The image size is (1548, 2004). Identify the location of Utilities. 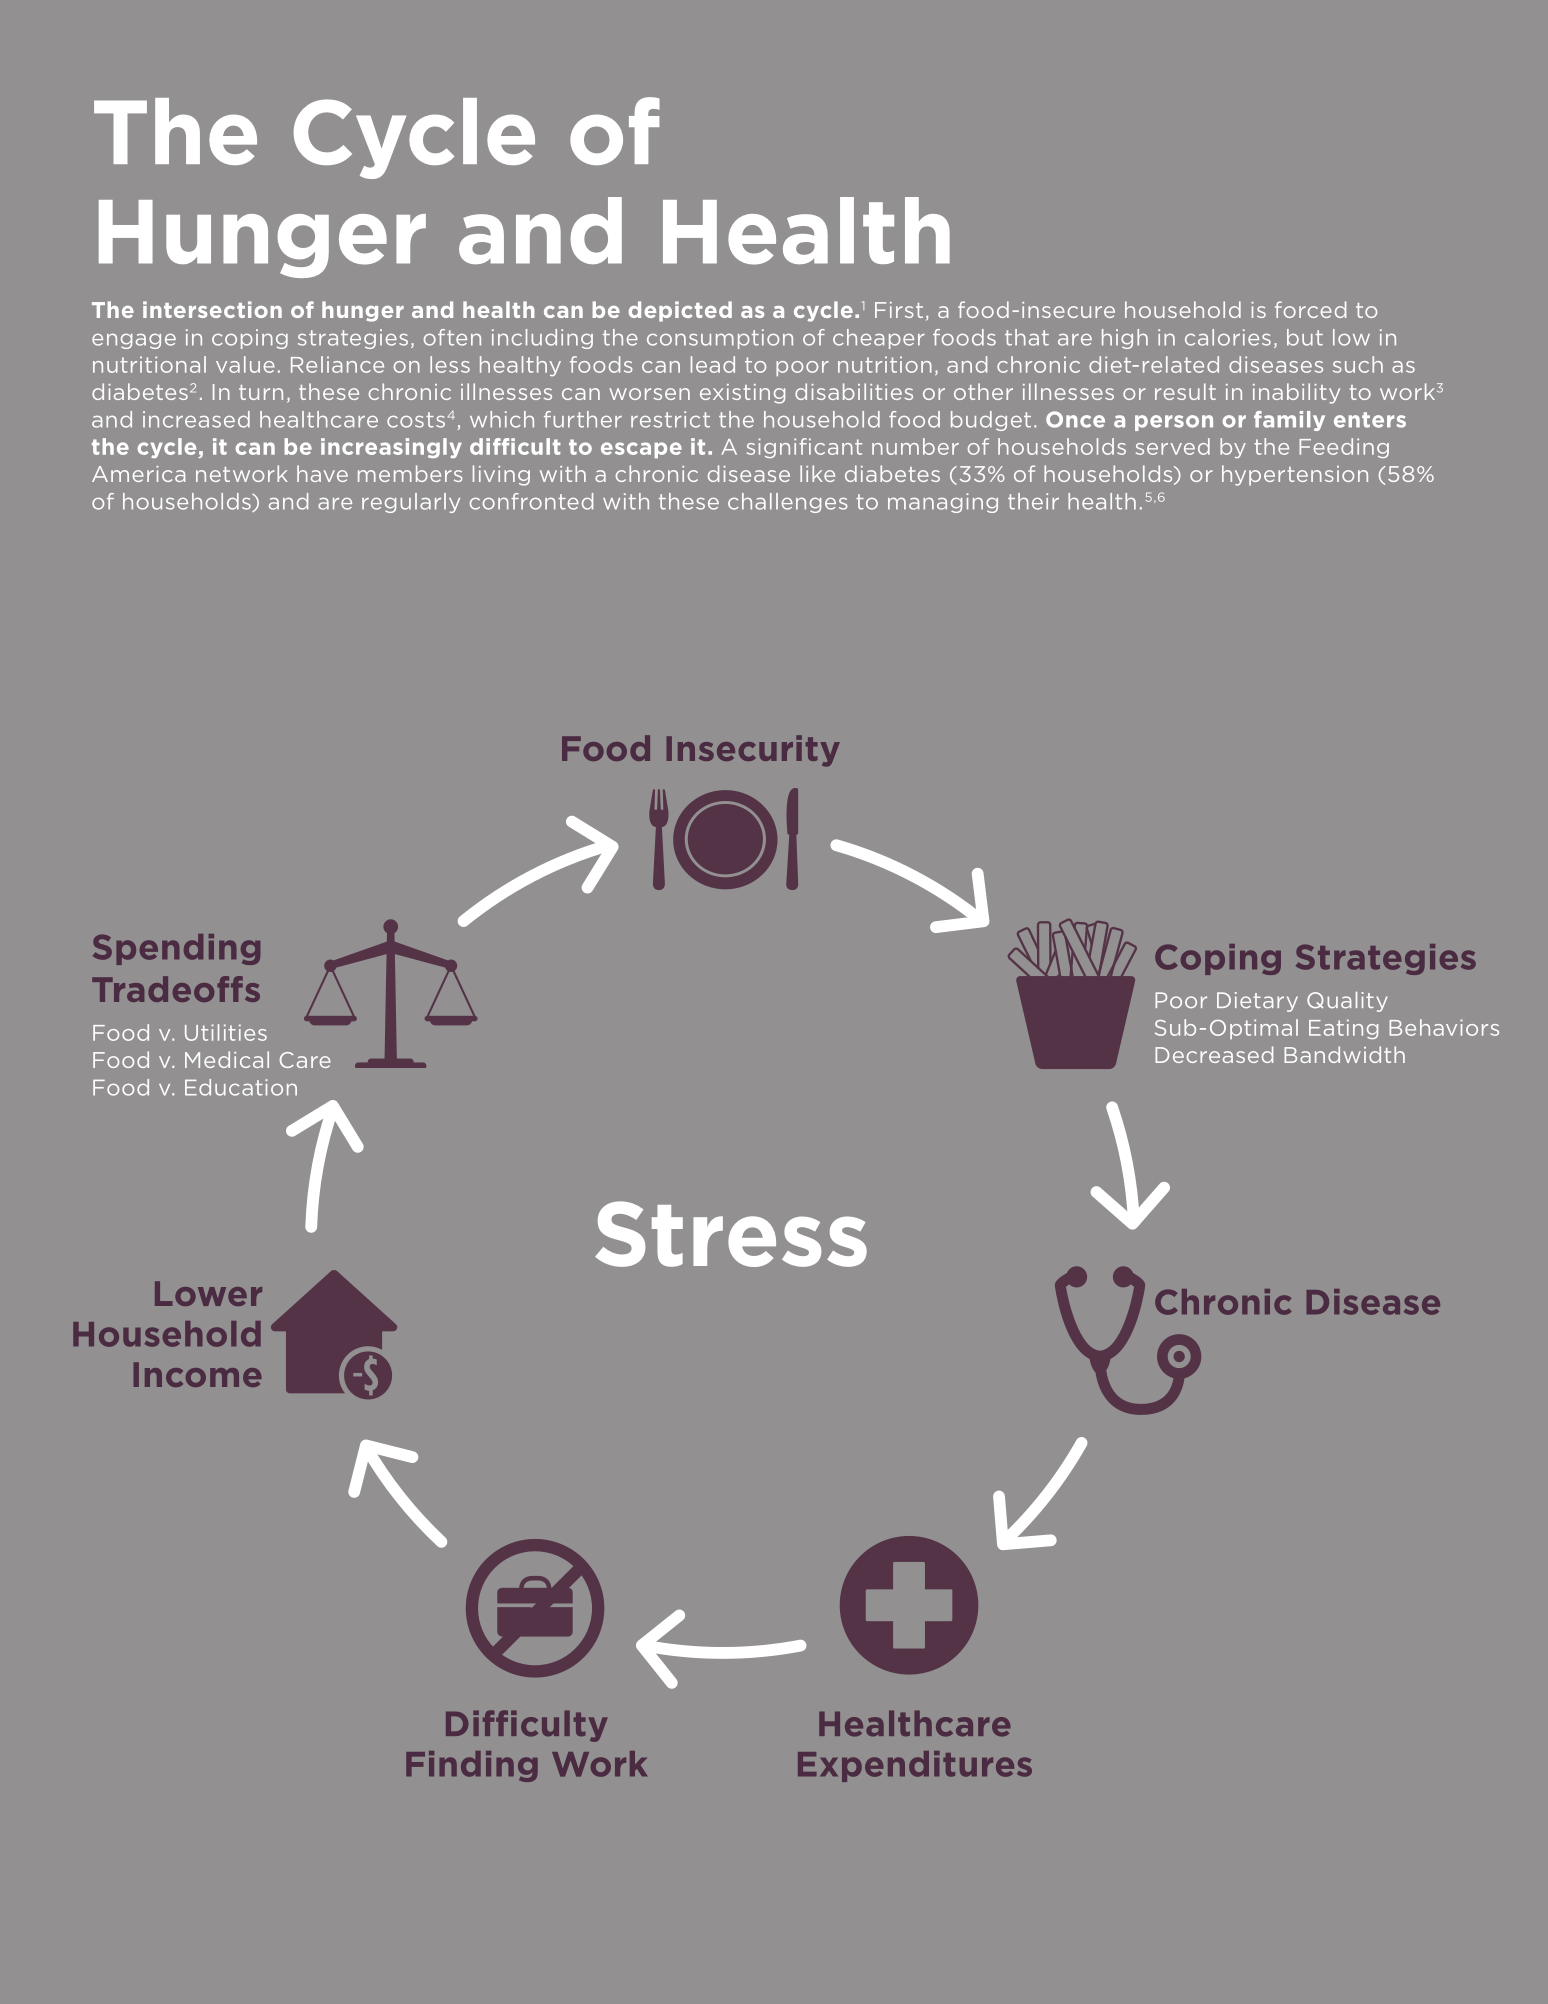
(226, 1032).
